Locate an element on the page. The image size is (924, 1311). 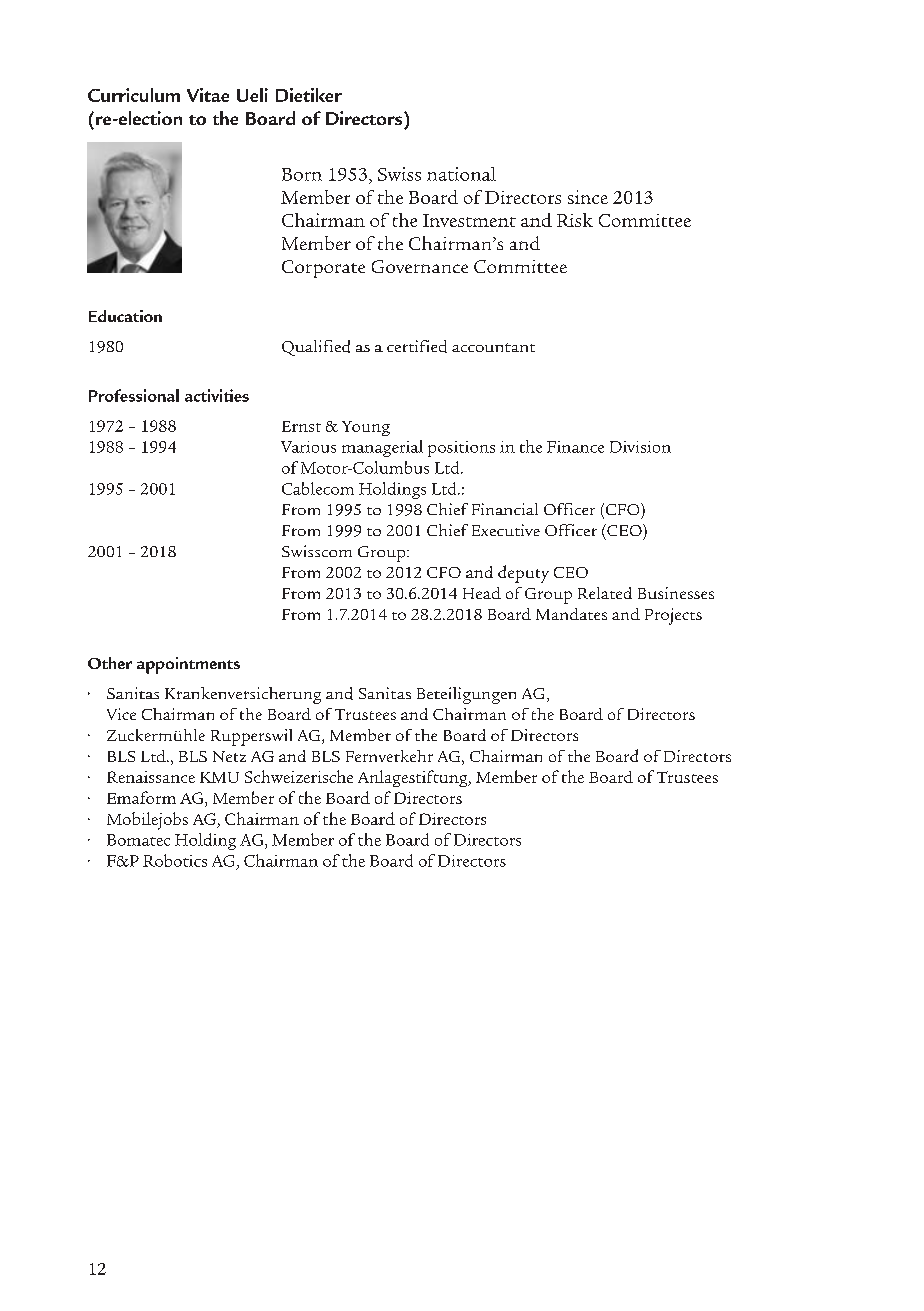
national is located at coordinates (461, 174).
